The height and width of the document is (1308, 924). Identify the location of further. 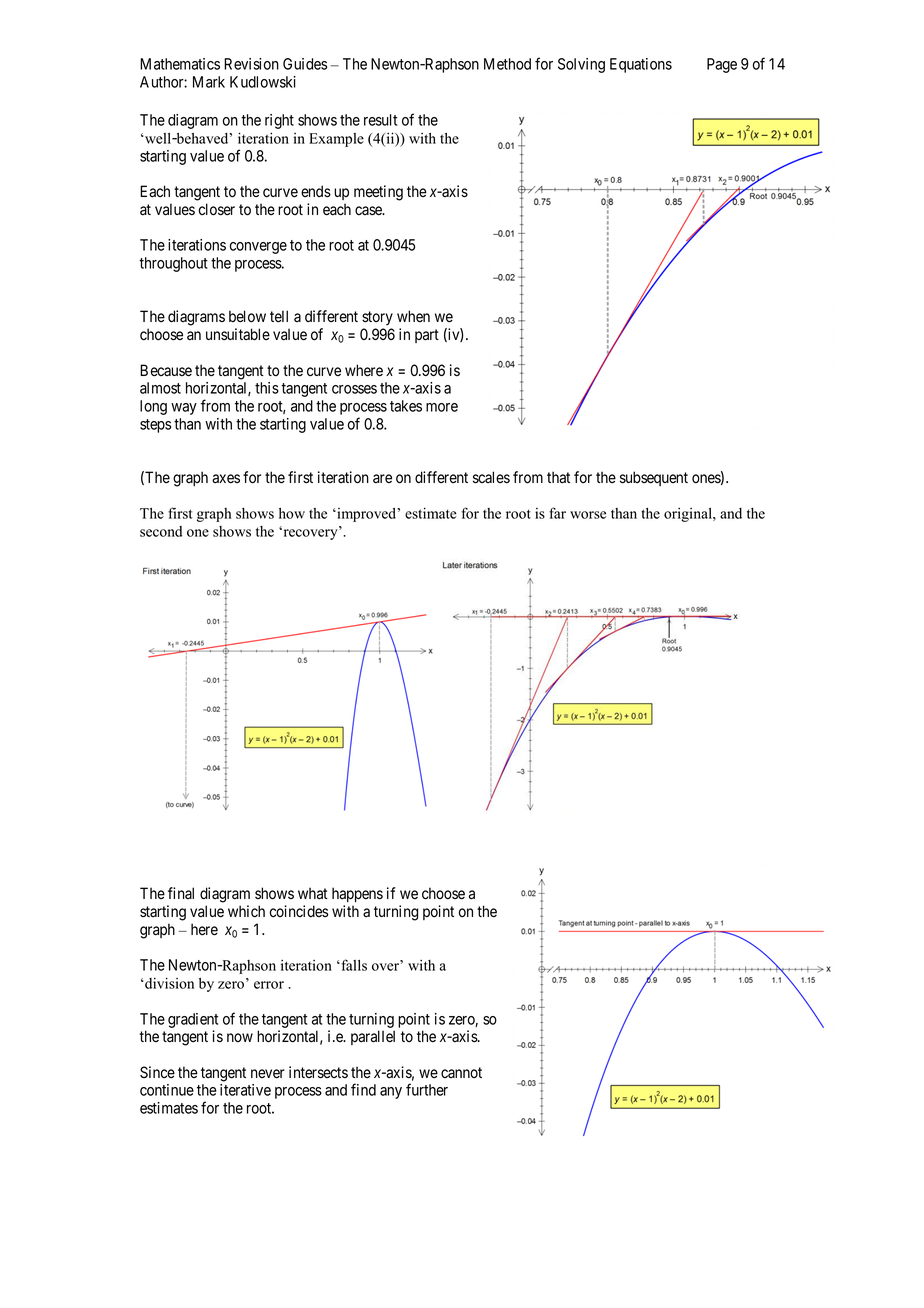
(427, 1089).
